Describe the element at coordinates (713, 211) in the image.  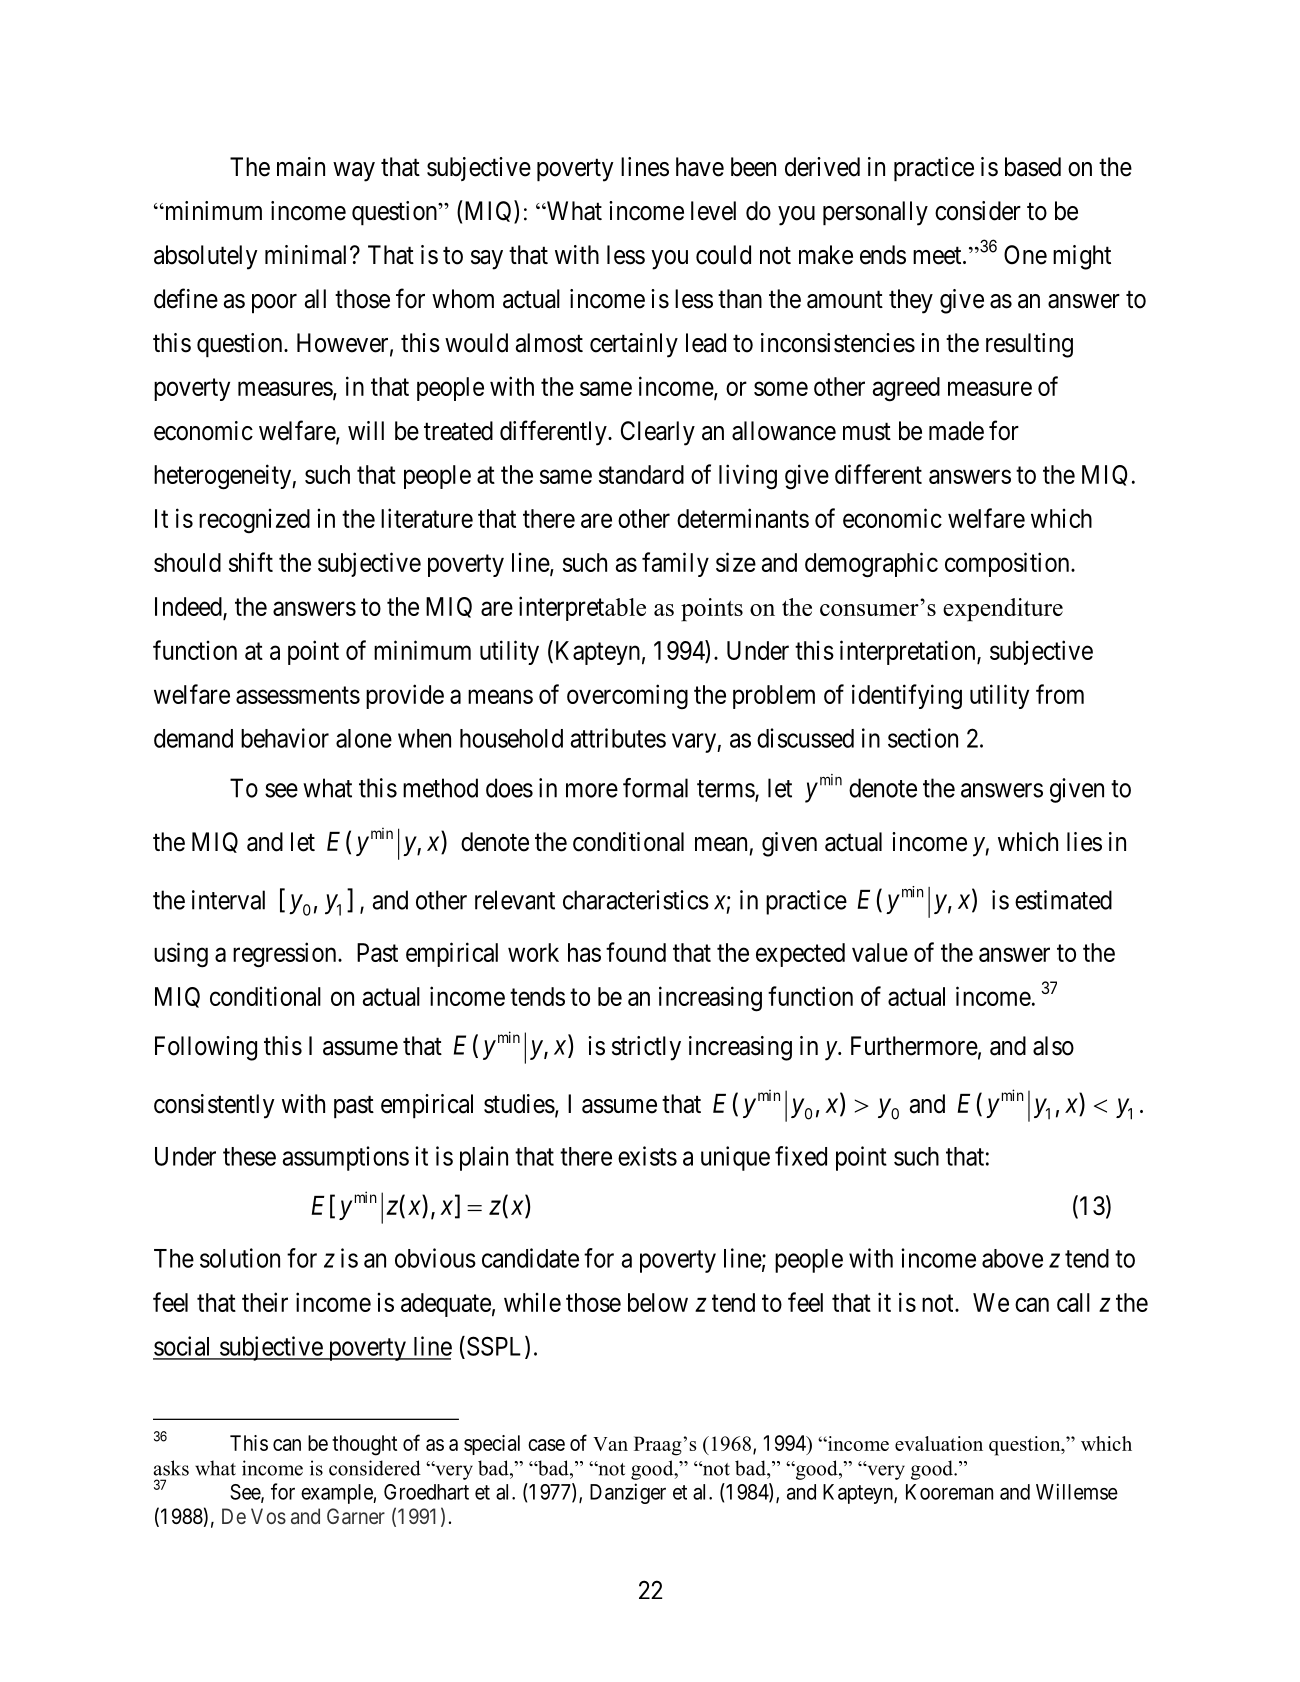
I see `level` at that location.
